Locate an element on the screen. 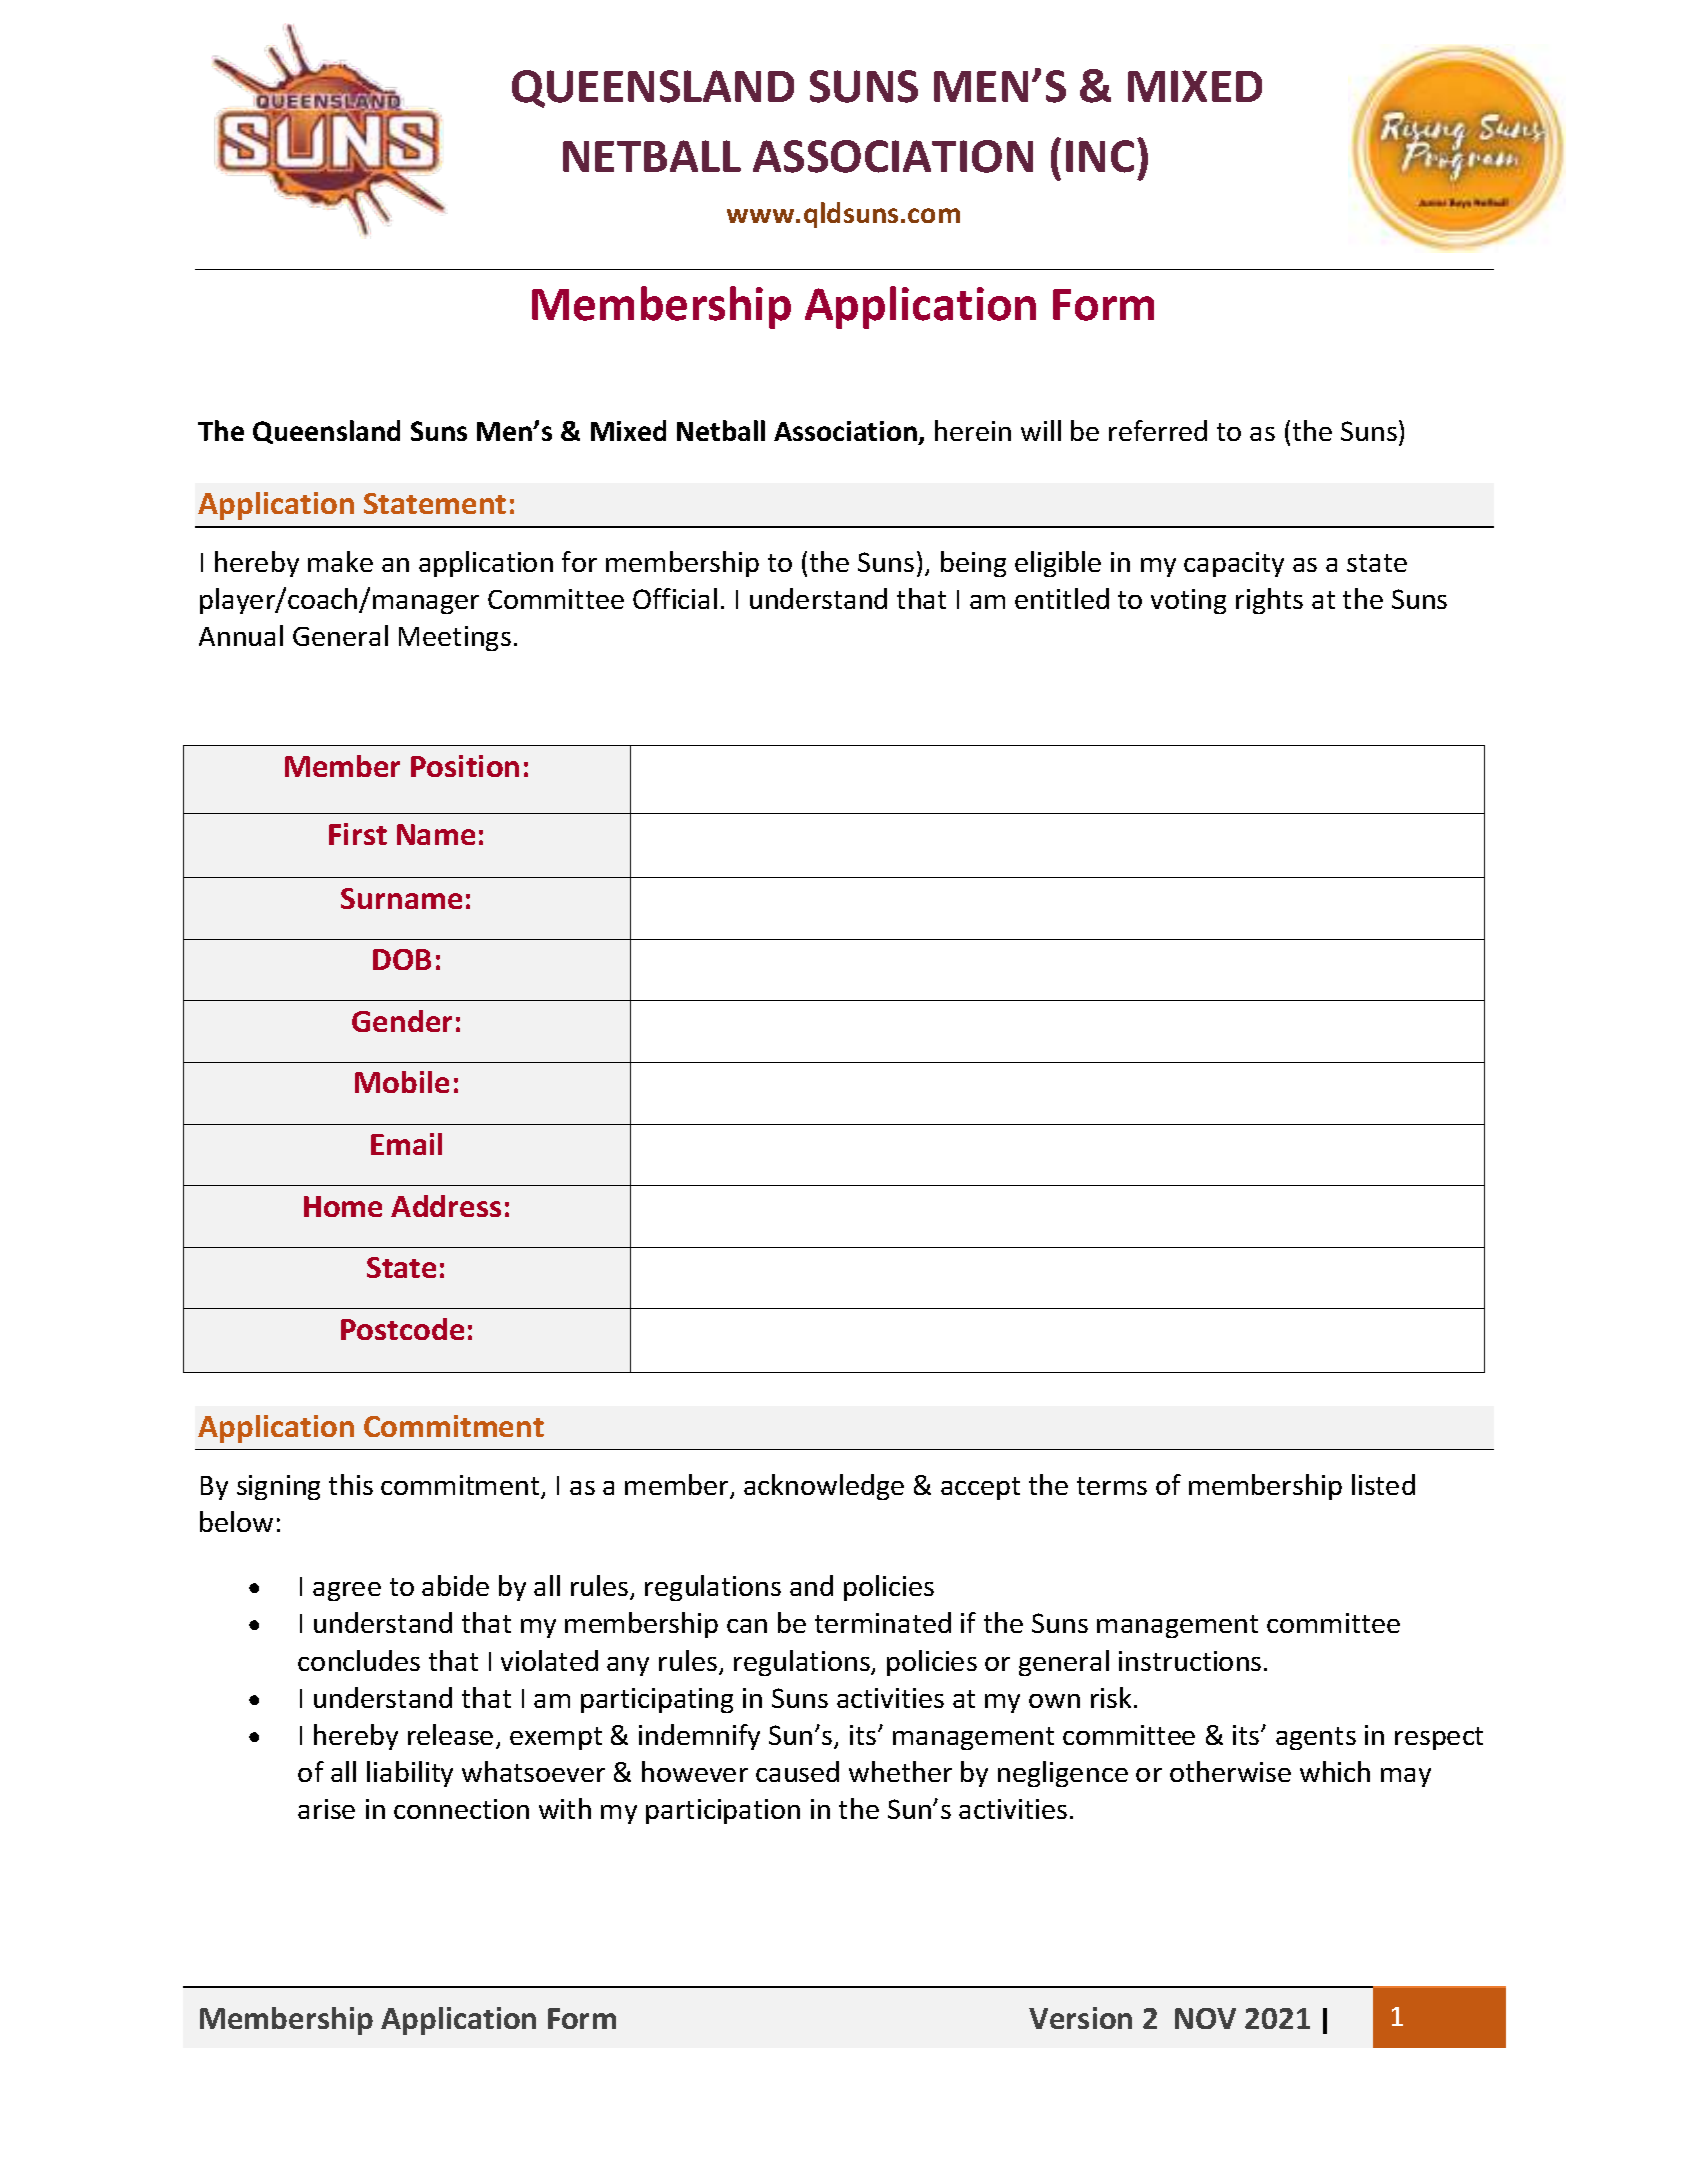  acknowledge is located at coordinates (824, 1487).
